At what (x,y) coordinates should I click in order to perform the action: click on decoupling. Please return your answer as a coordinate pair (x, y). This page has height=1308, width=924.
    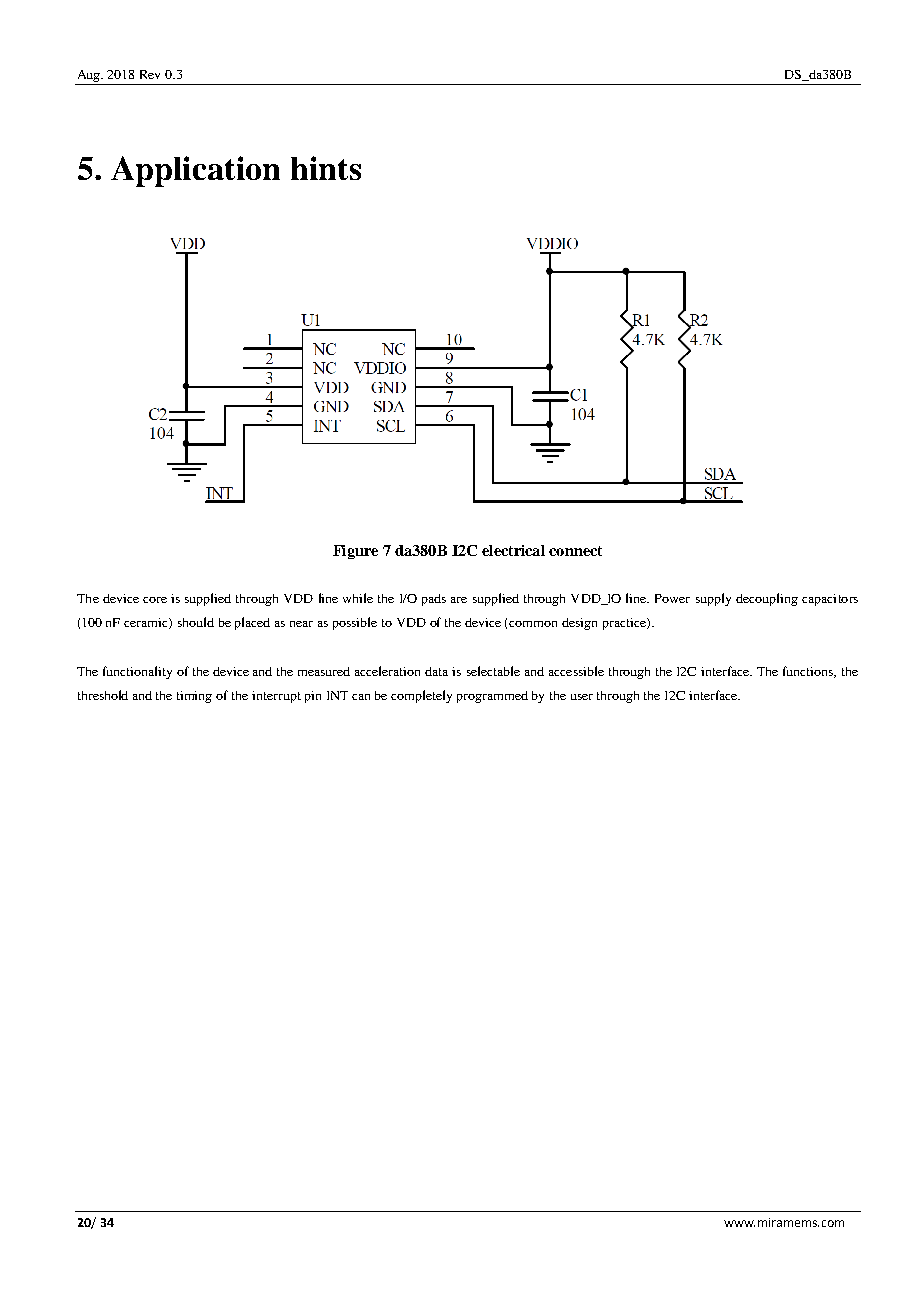
    Looking at the image, I should click on (767, 599).
